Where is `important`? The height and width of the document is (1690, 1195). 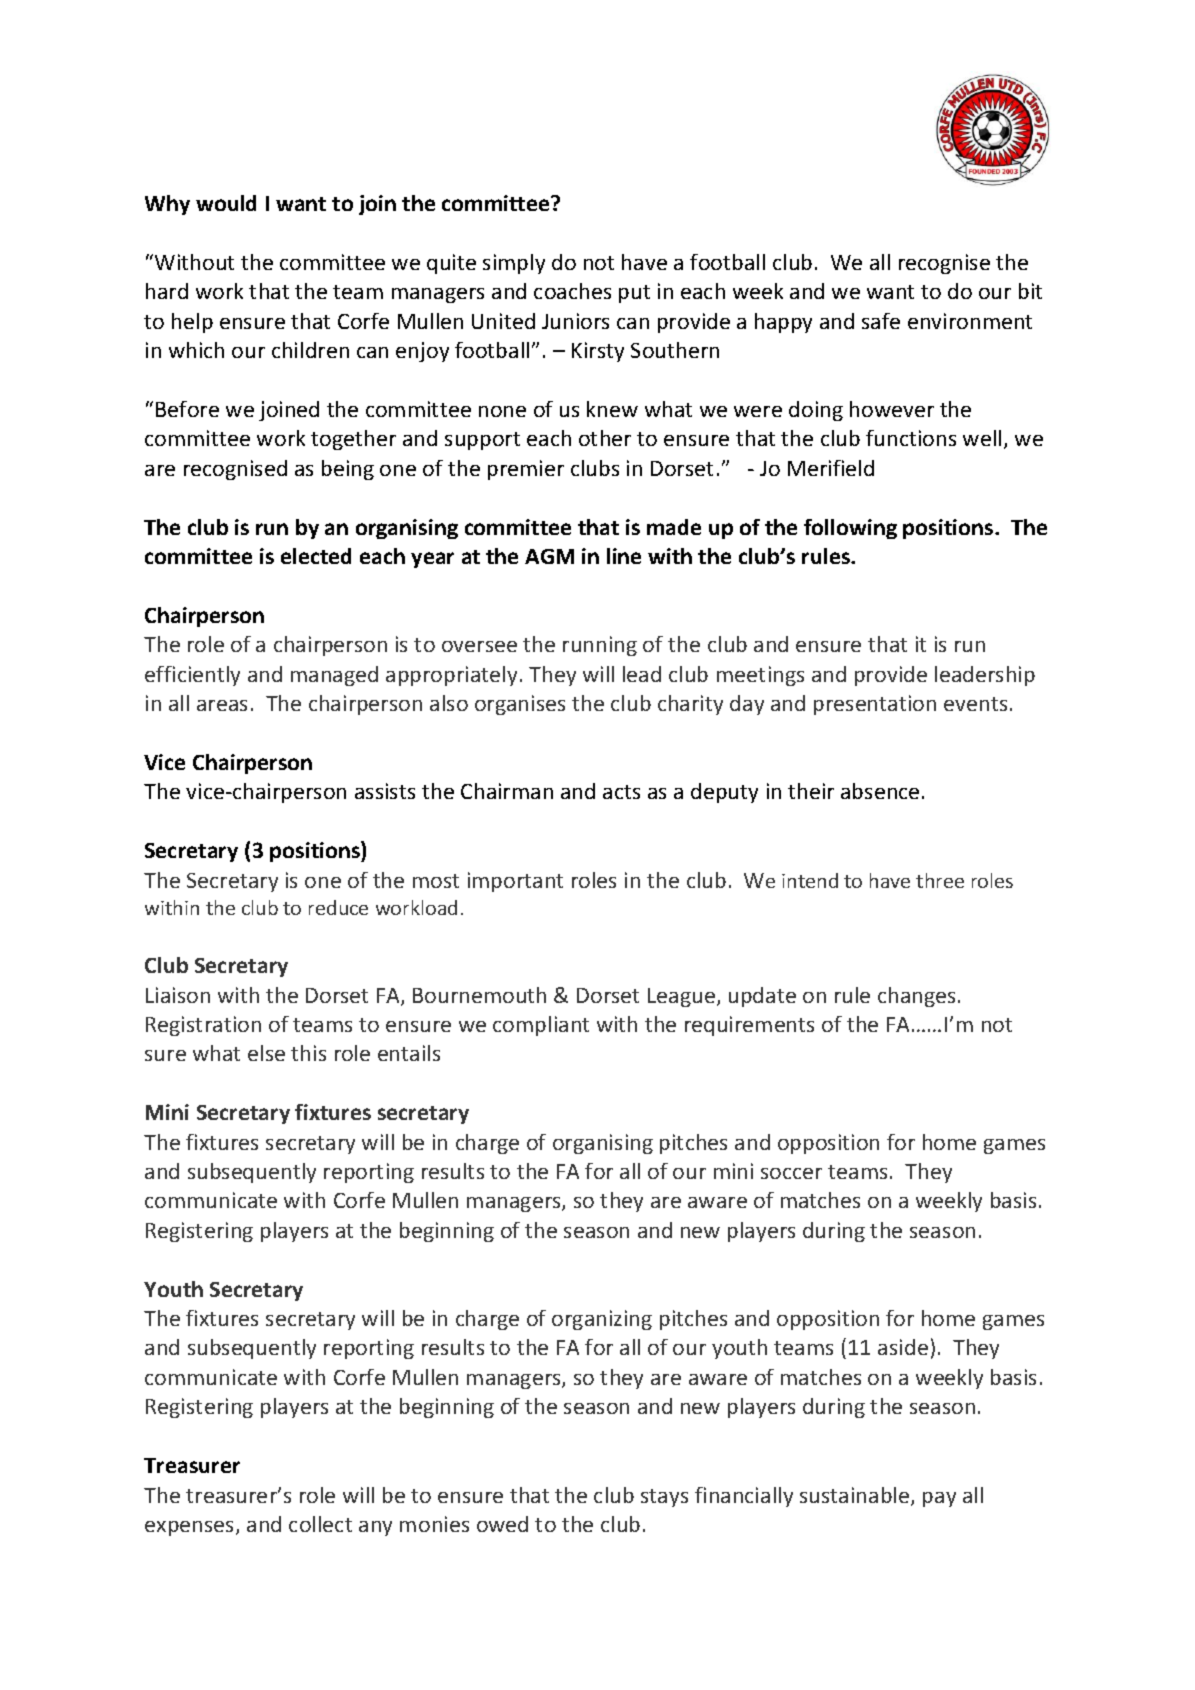
important is located at coordinates (515, 882).
